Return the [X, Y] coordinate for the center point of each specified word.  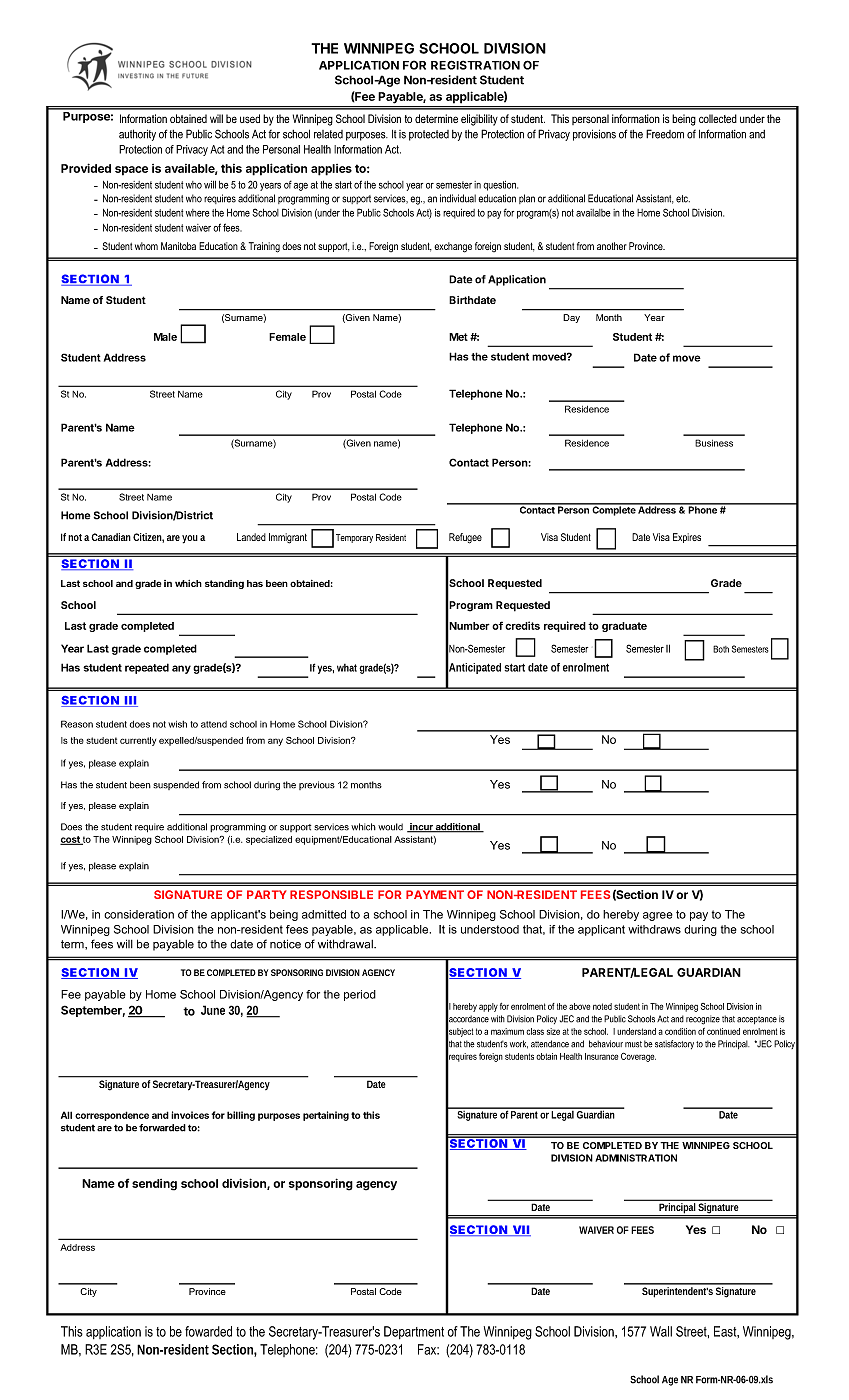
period [360, 995]
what [348, 668]
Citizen [148, 538]
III [130, 701]
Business [714, 443]
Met [458, 337]
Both [721, 649]
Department [414, 1332]
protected [429, 135]
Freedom [665, 134]
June [213, 1010]
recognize [703, 1020]
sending [154, 1185]
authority [137, 135]
